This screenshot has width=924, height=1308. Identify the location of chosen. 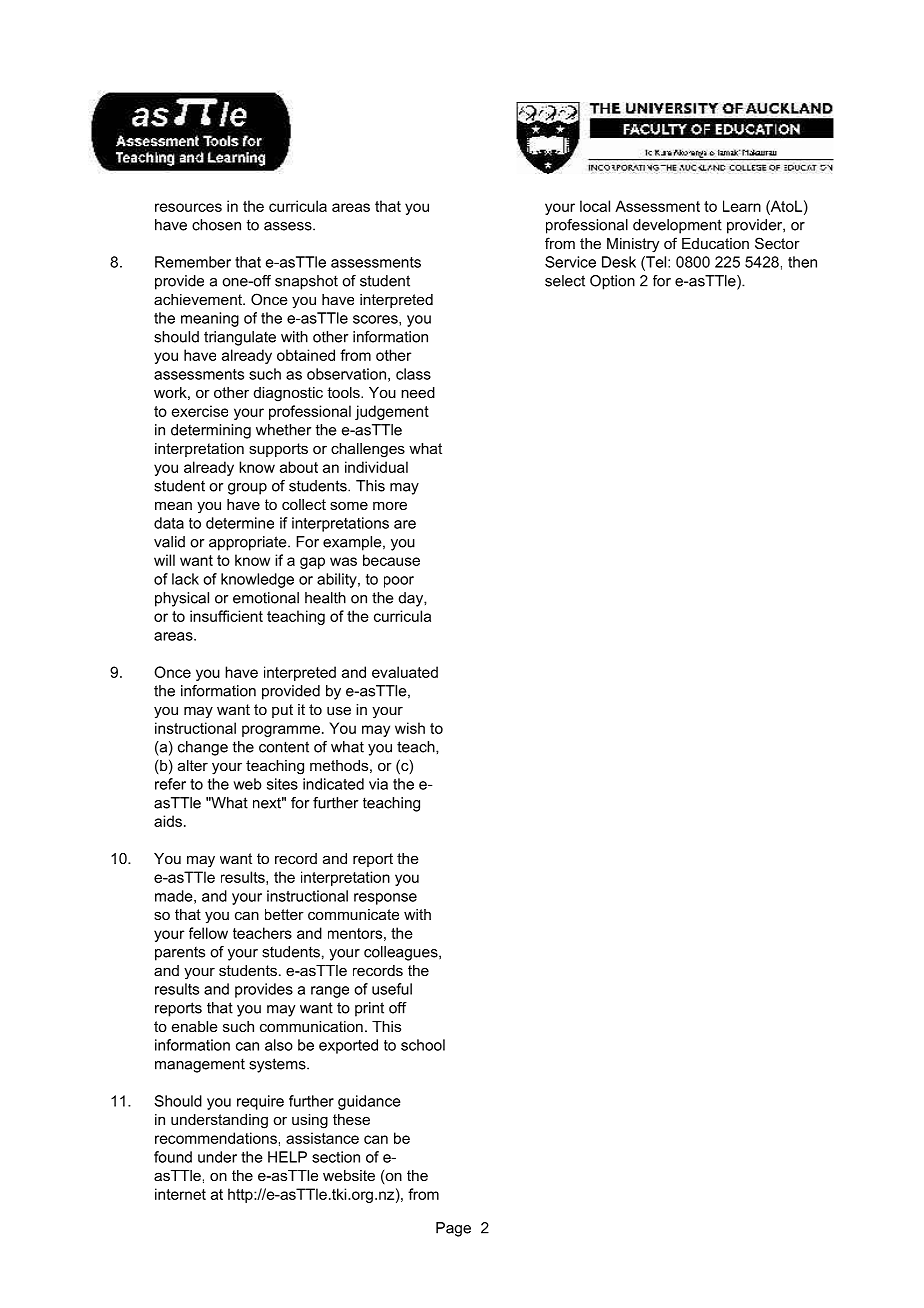
(216, 225).
